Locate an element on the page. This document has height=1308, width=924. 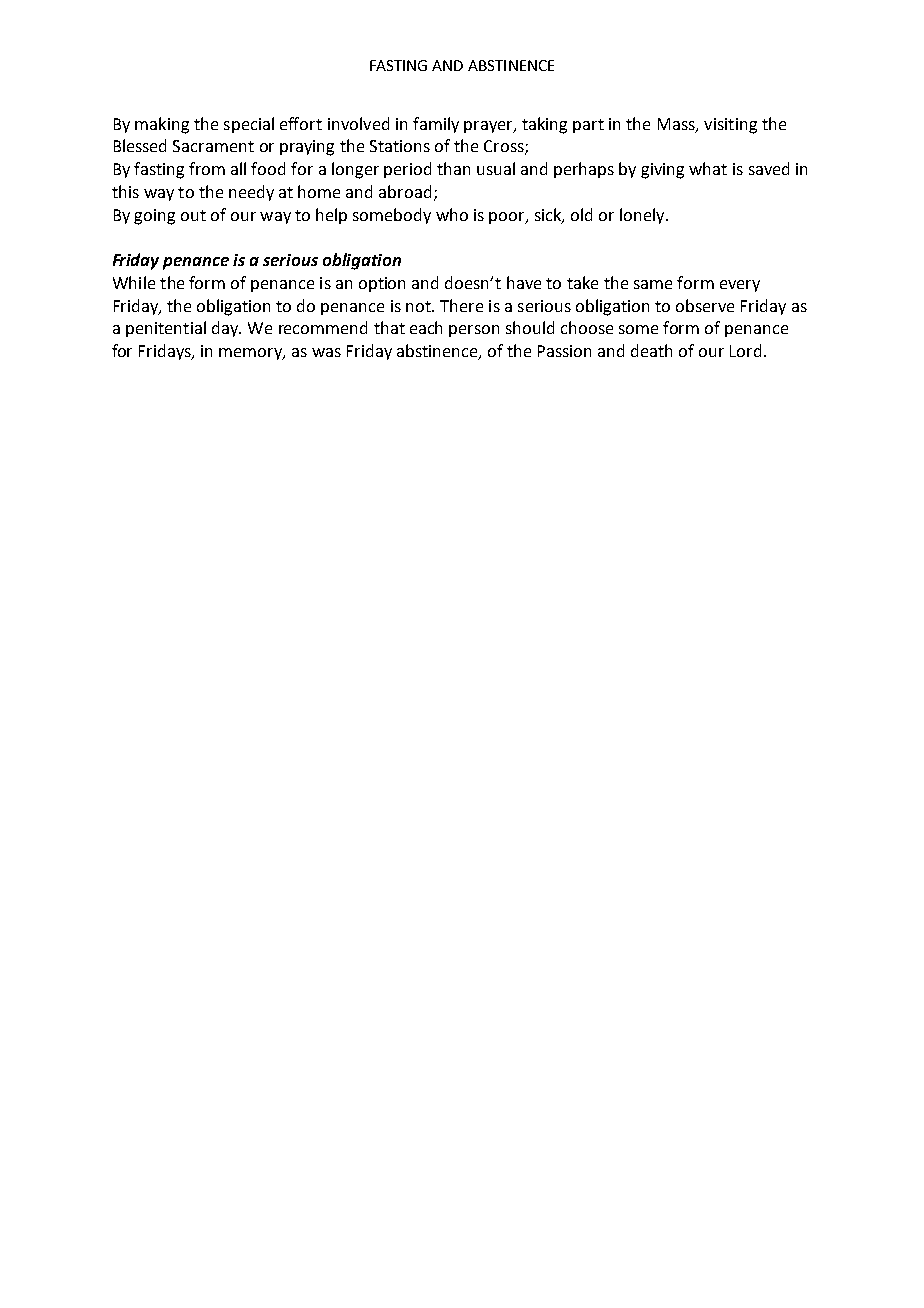
giving is located at coordinates (662, 171).
